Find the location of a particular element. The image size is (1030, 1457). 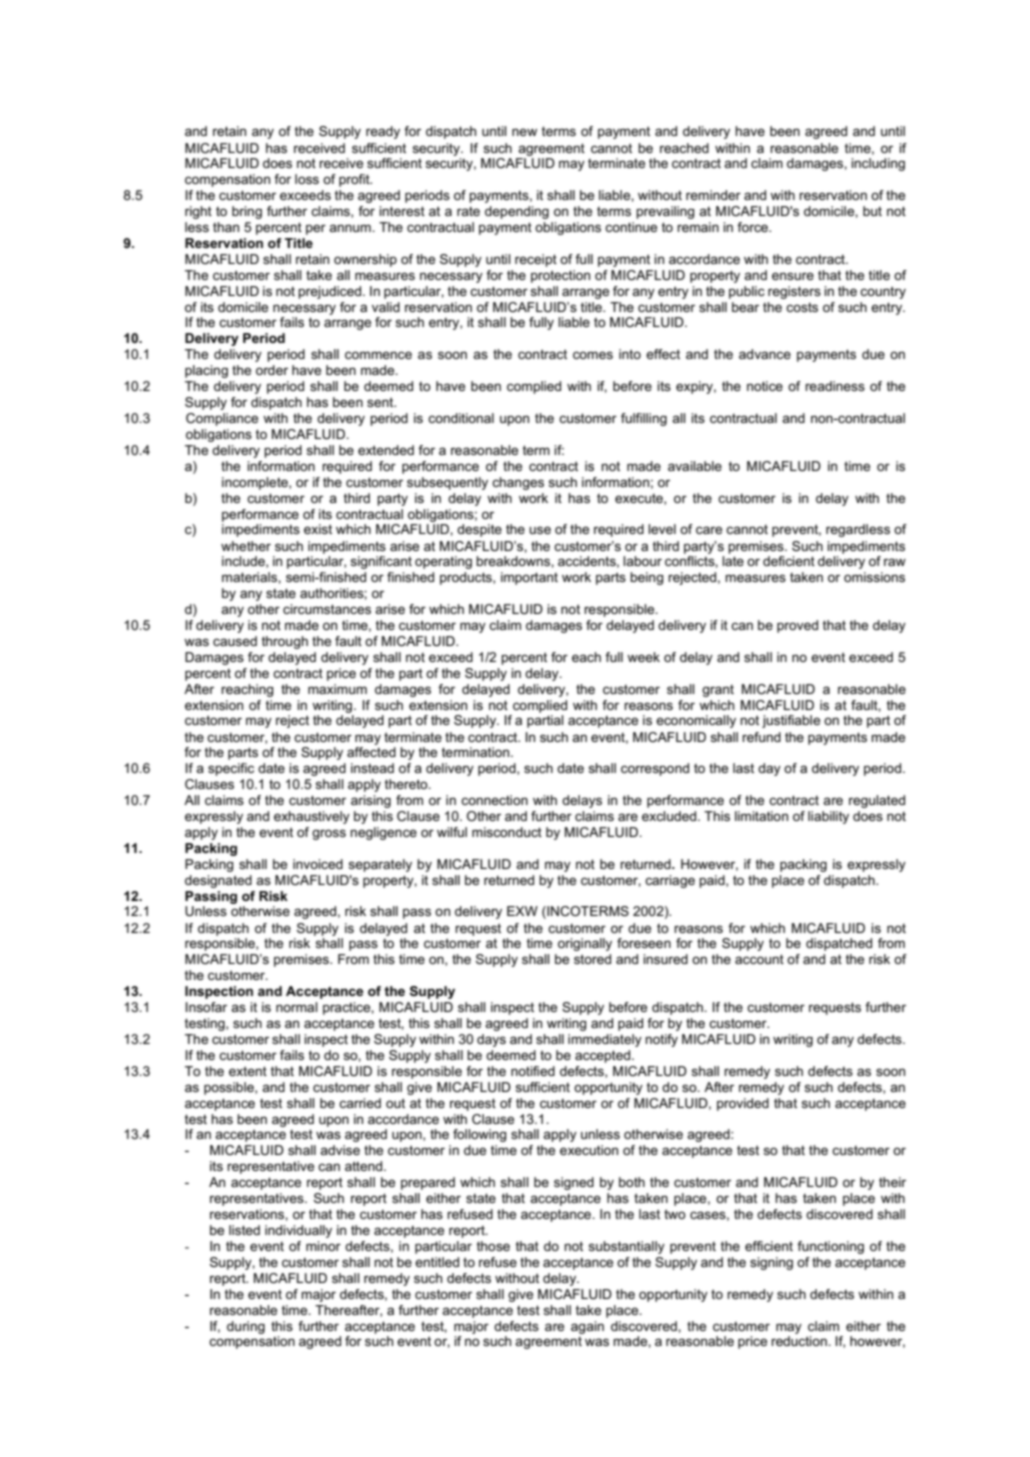

during is located at coordinates (246, 1327).
